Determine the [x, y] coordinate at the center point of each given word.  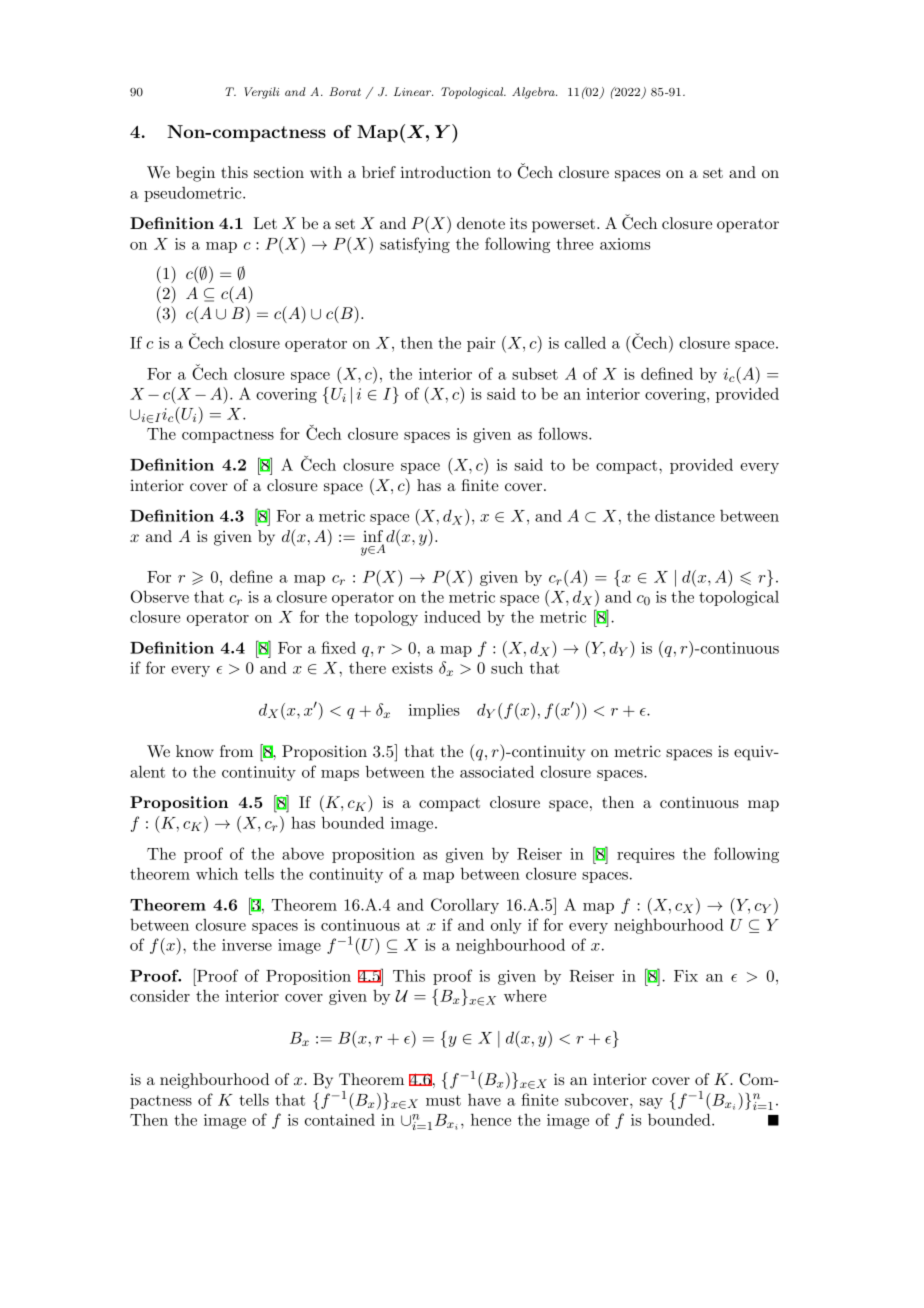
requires [646, 855]
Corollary [465, 906]
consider [160, 995]
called [585, 342]
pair [481, 344]
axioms [625, 244]
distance [685, 515]
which [217, 873]
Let [265, 223]
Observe [160, 596]
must [443, 1100]
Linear [413, 91]
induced [452, 617]
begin [195, 174]
